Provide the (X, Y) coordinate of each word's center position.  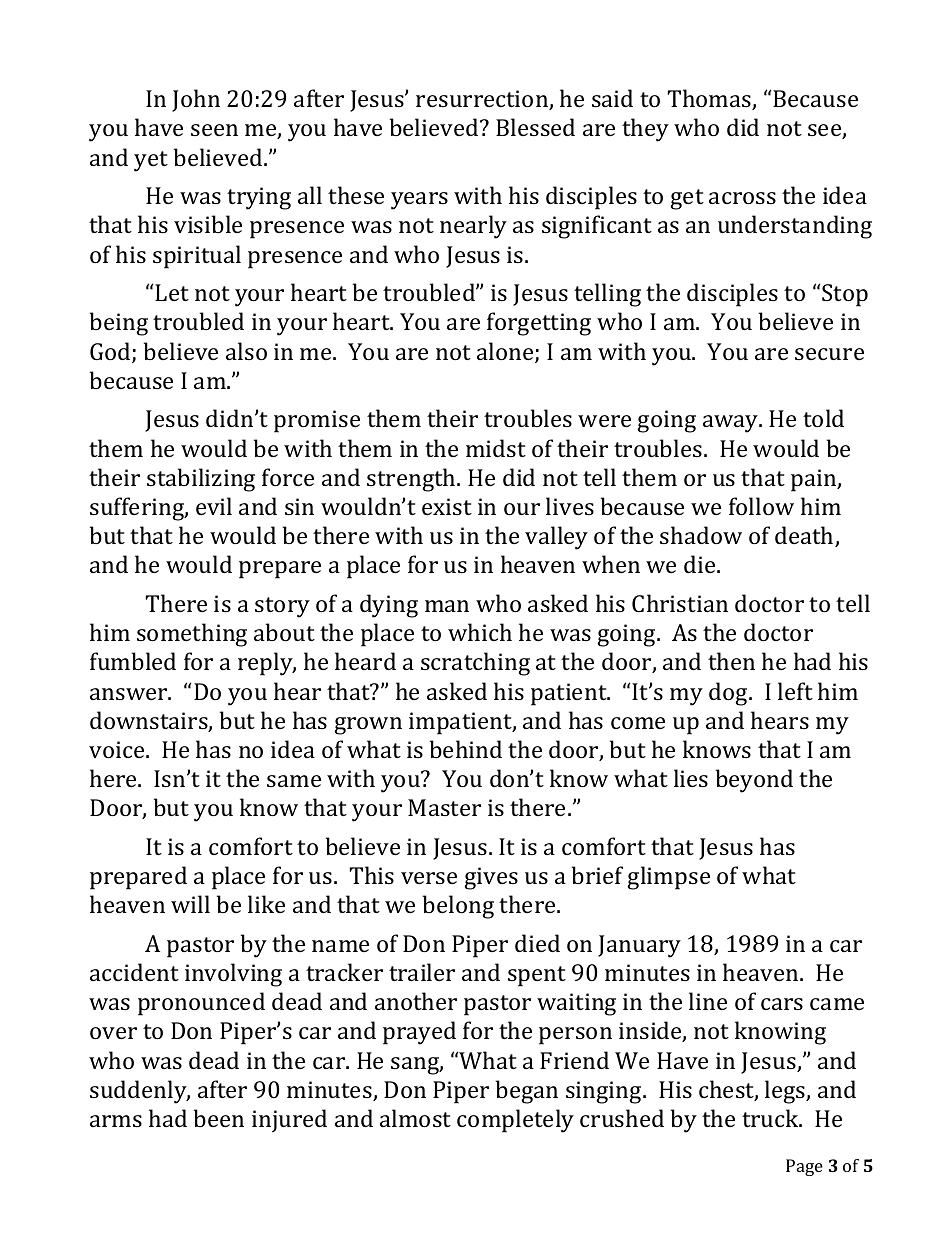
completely (515, 1121)
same (294, 781)
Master (444, 807)
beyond (754, 781)
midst (496, 448)
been (219, 1118)
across (742, 198)
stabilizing (201, 480)
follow (761, 506)
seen (214, 130)
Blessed (535, 127)
